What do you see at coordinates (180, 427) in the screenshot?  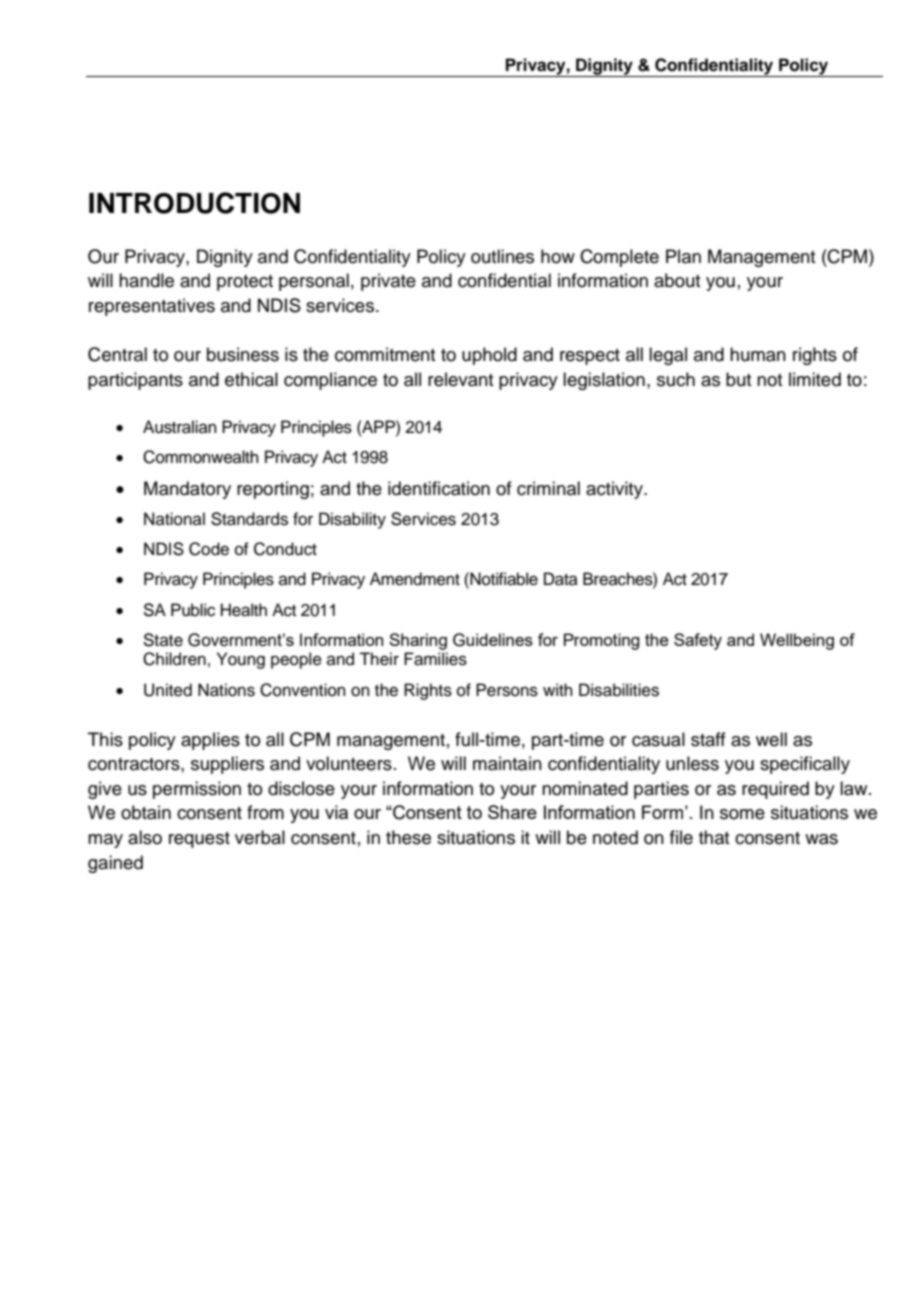 I see `Australian` at bounding box center [180, 427].
